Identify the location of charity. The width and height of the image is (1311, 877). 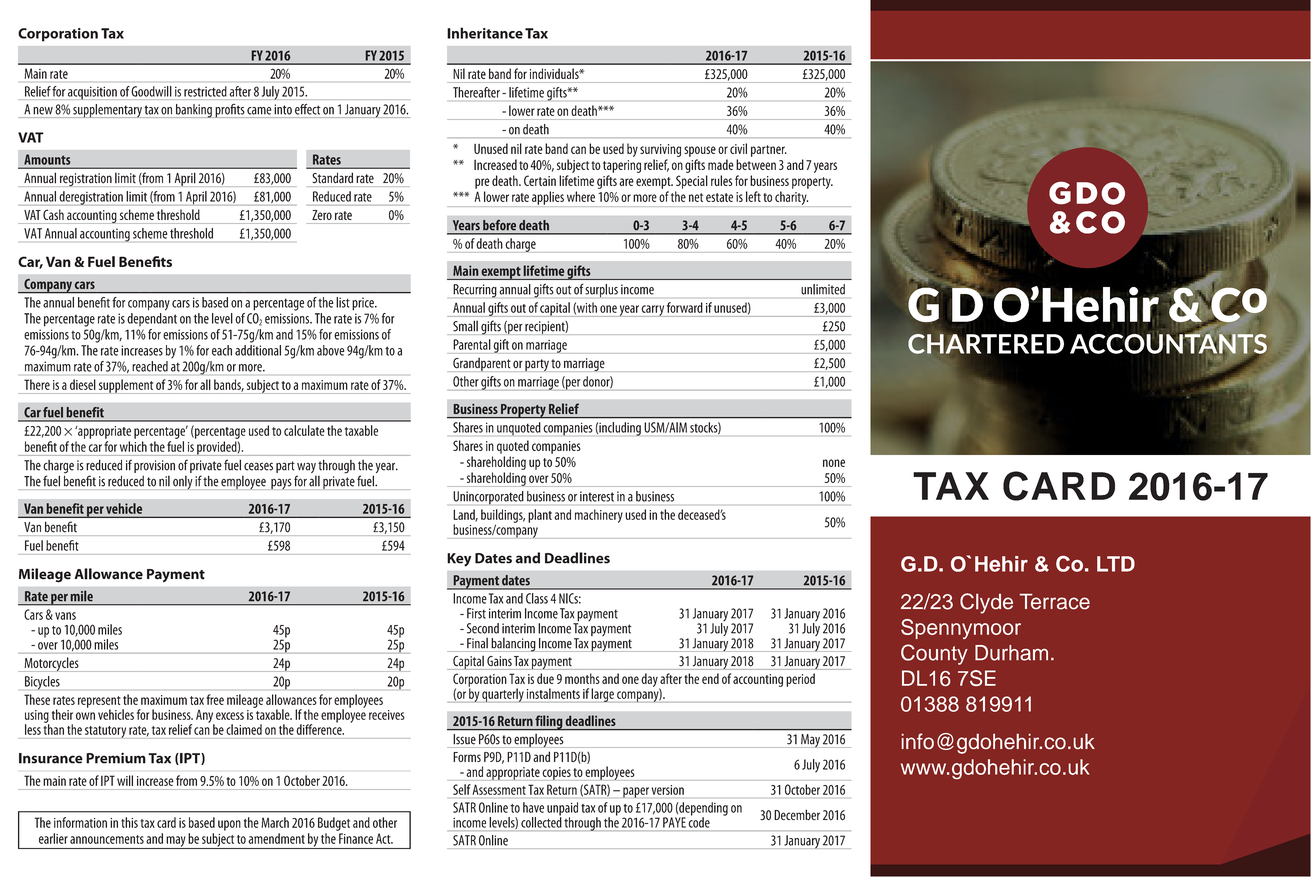
(791, 199).
